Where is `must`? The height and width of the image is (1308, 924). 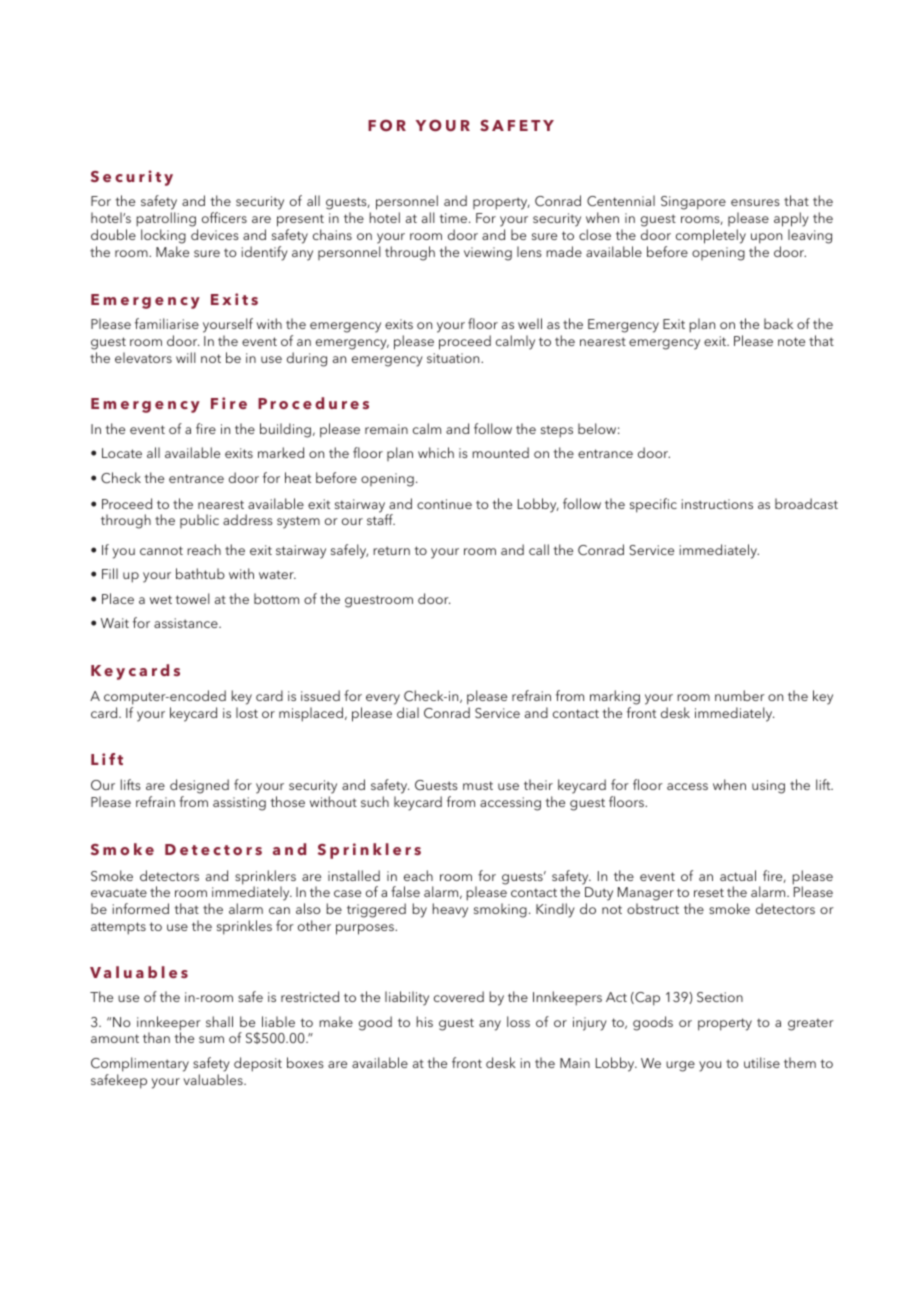 must is located at coordinates (478, 785).
